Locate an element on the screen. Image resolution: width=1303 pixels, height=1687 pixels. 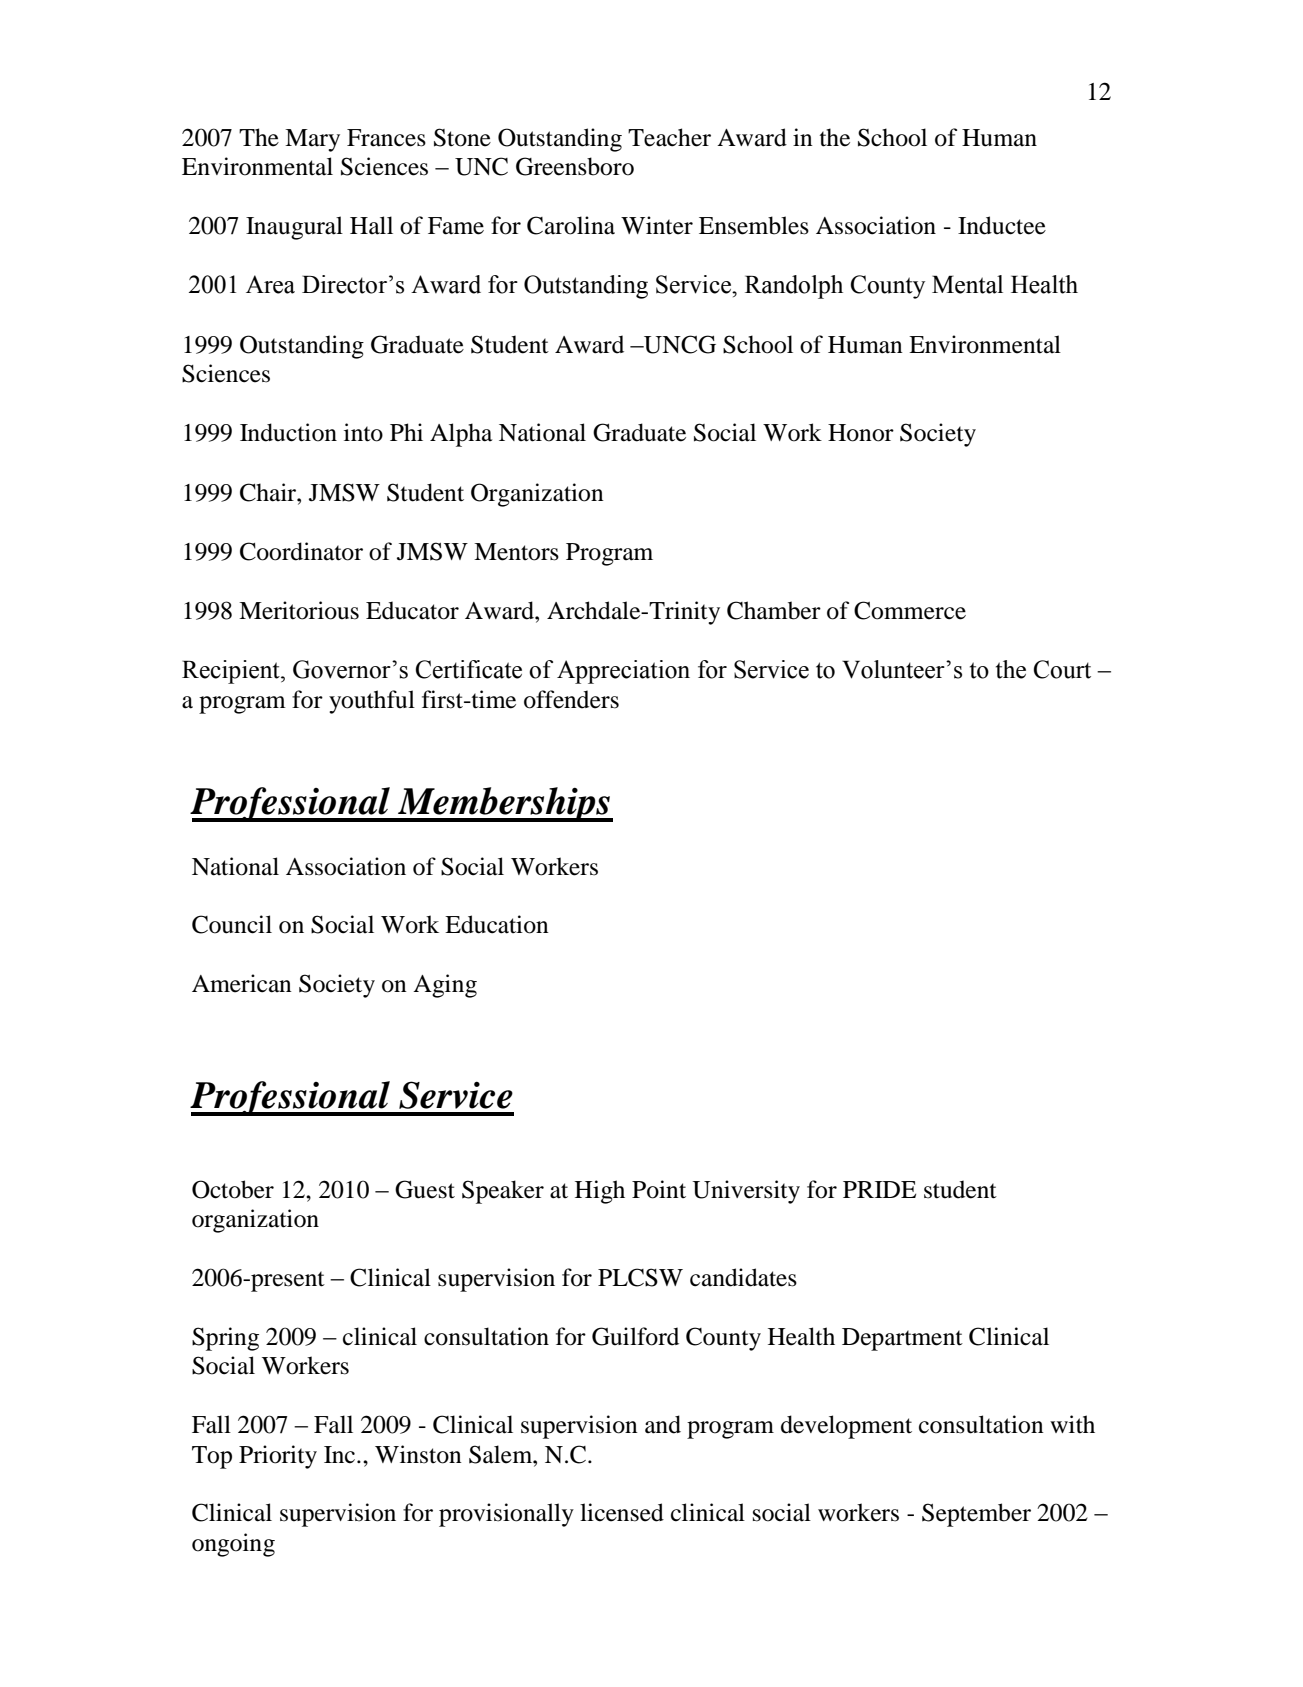
Winter is located at coordinates (657, 225).
